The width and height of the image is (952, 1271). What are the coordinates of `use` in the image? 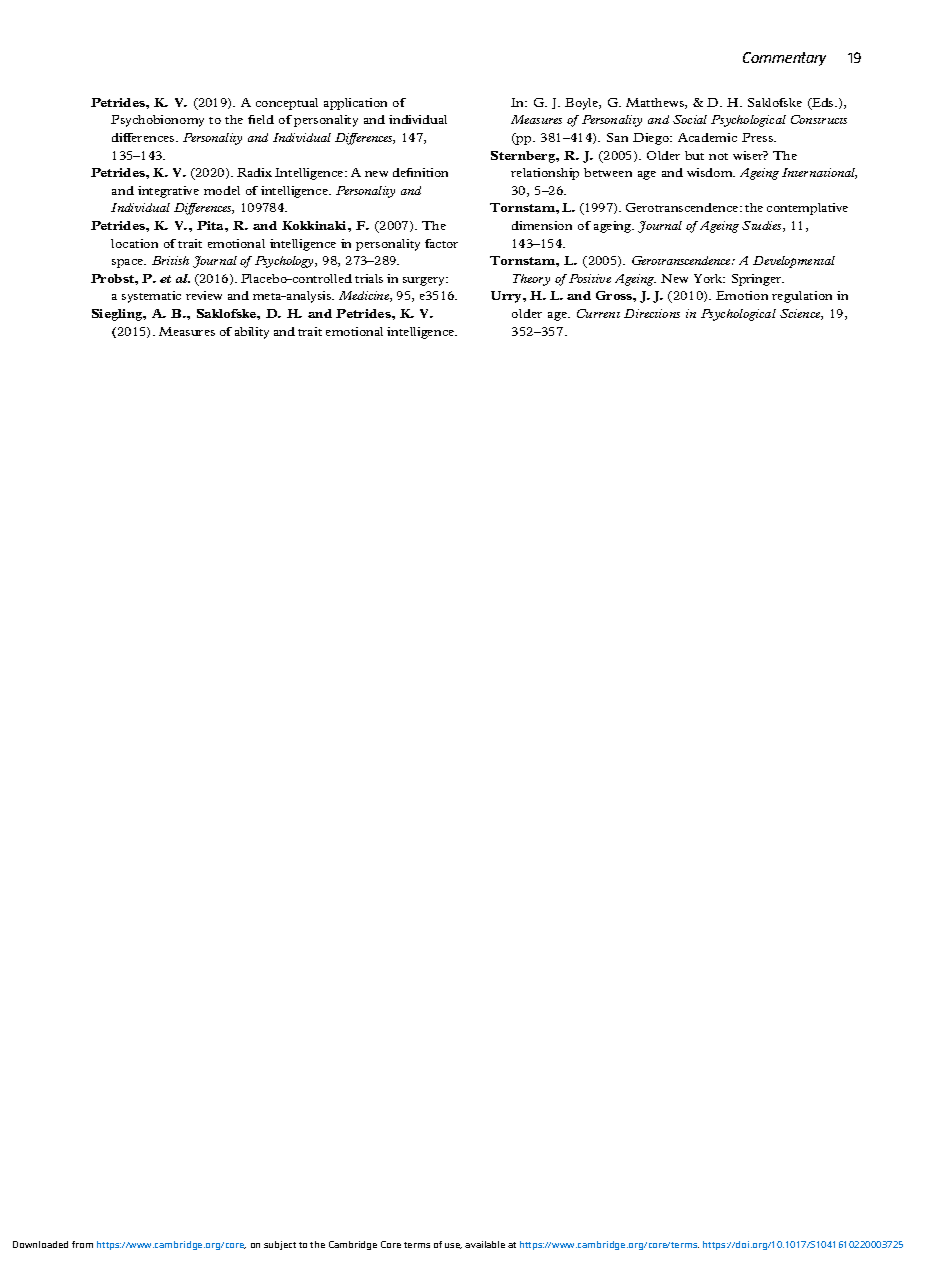 It's located at (453, 1246).
